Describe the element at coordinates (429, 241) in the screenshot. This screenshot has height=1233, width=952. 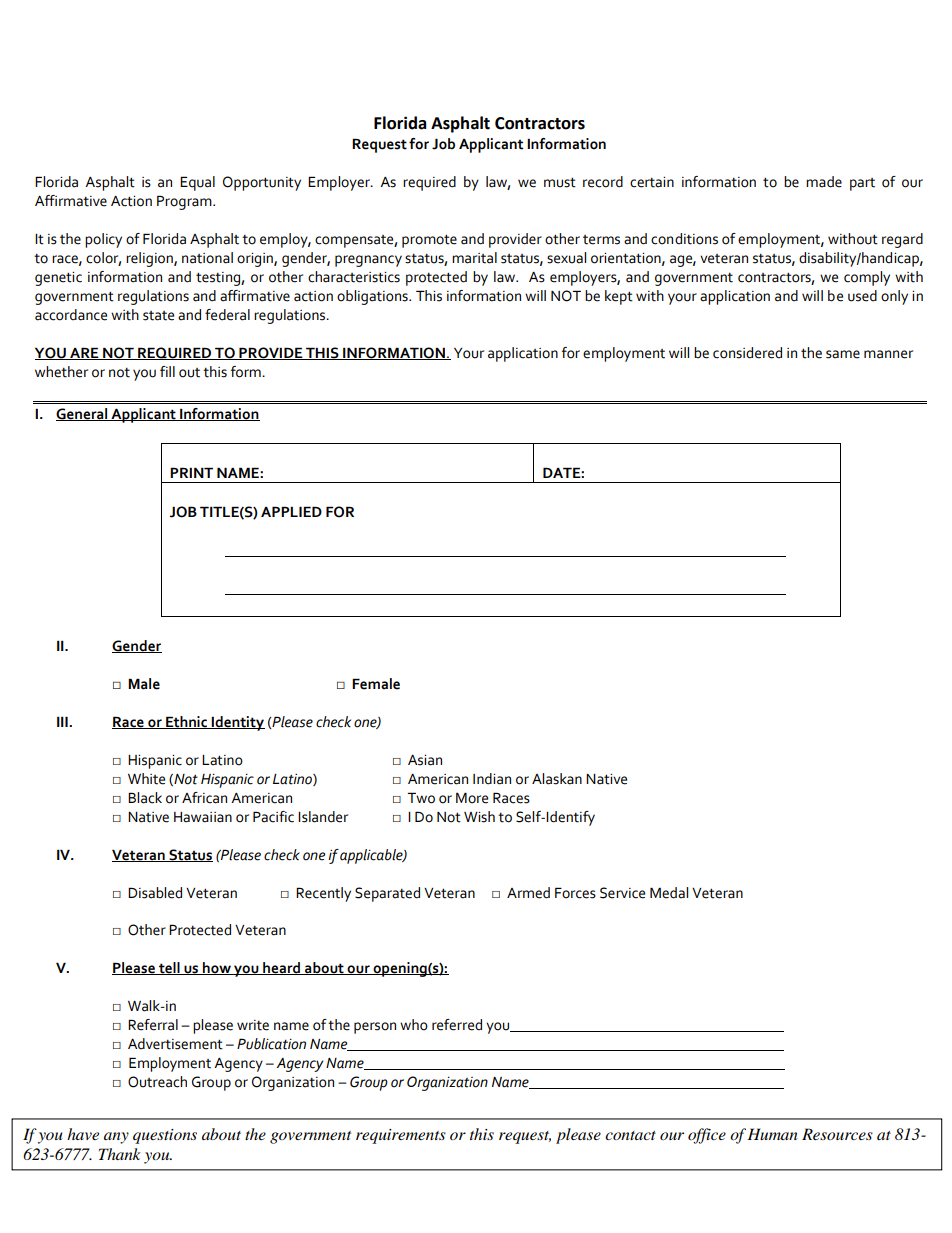
I see `promote` at that location.
